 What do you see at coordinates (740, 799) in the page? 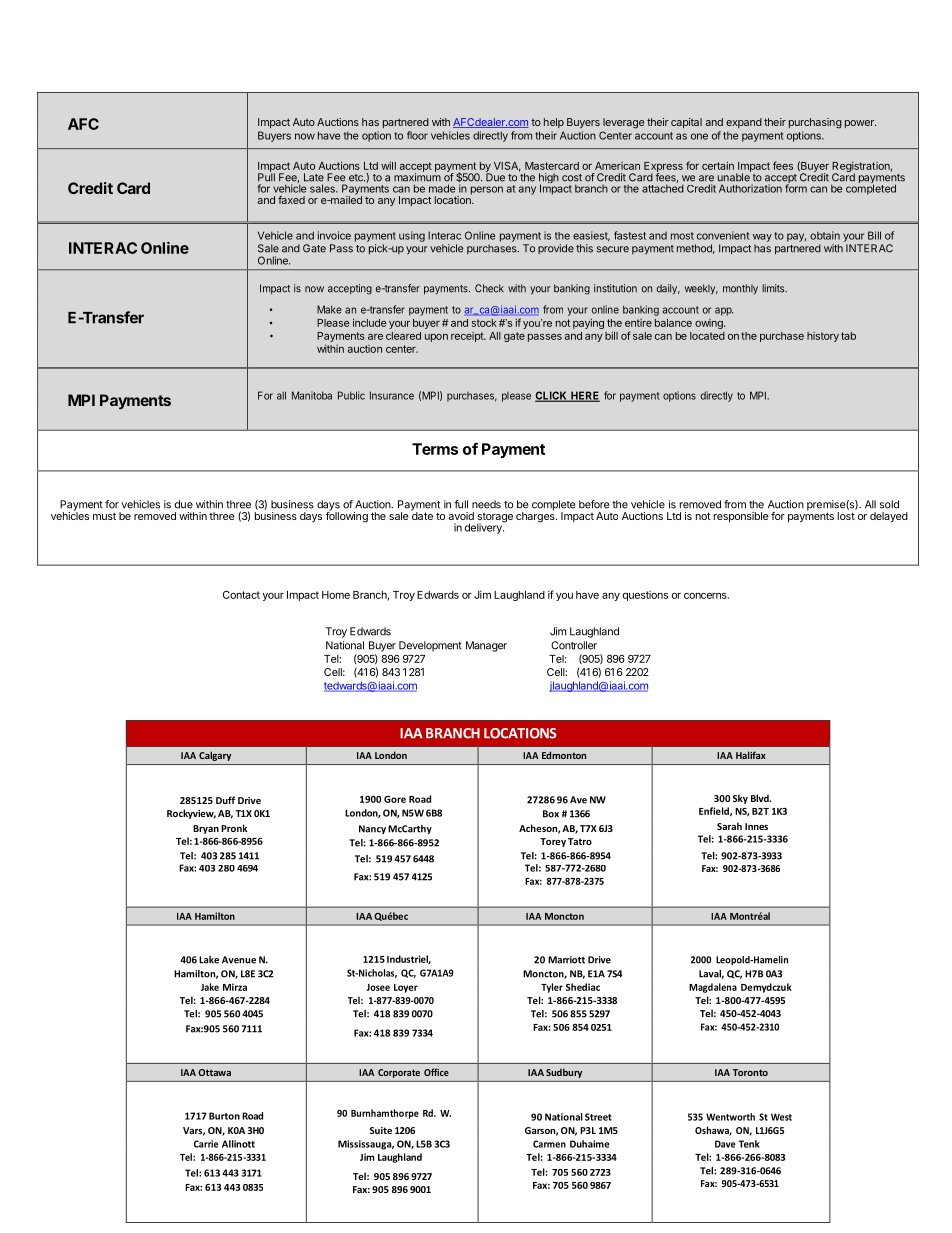
I see `Sky` at bounding box center [740, 799].
